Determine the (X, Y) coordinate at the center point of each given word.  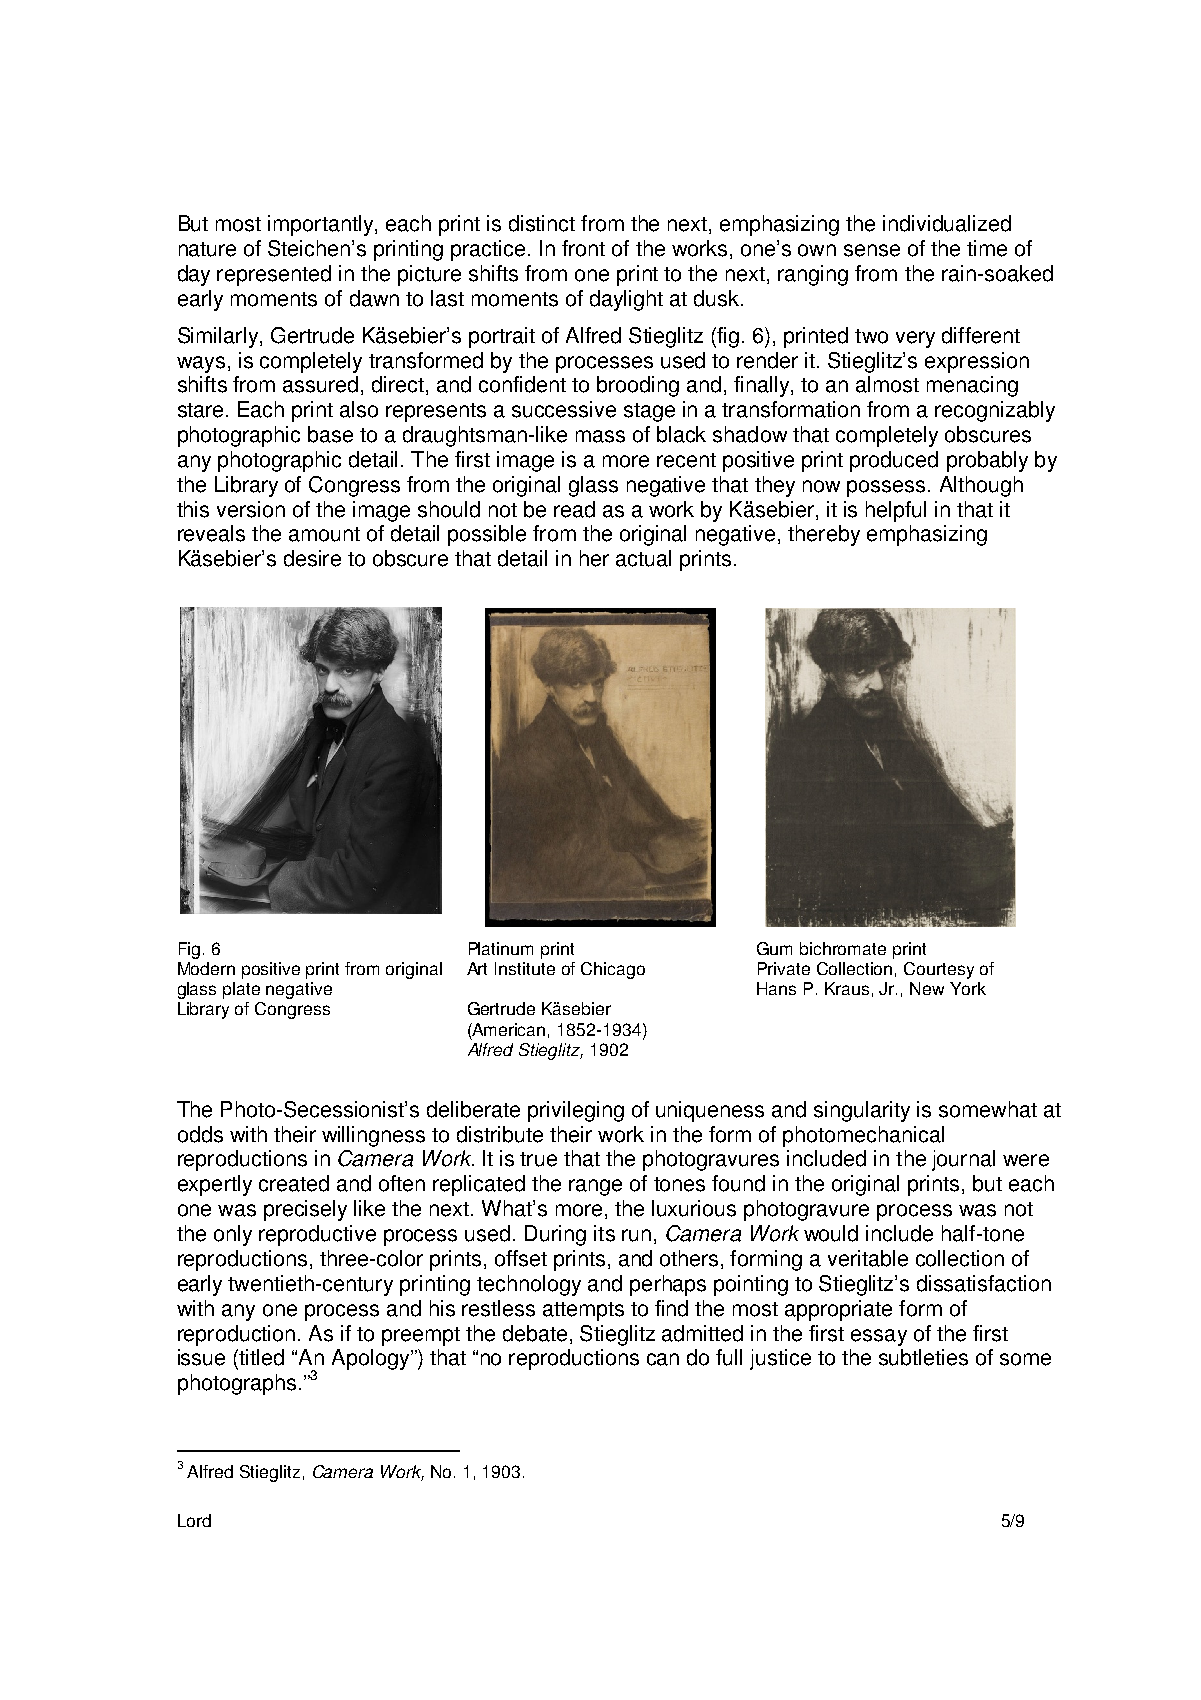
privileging (576, 1111)
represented (274, 275)
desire (312, 558)
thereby (824, 535)
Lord (194, 1520)
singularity (862, 1111)
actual (643, 558)
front (583, 248)
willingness (373, 1136)
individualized (947, 223)
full (729, 1357)
